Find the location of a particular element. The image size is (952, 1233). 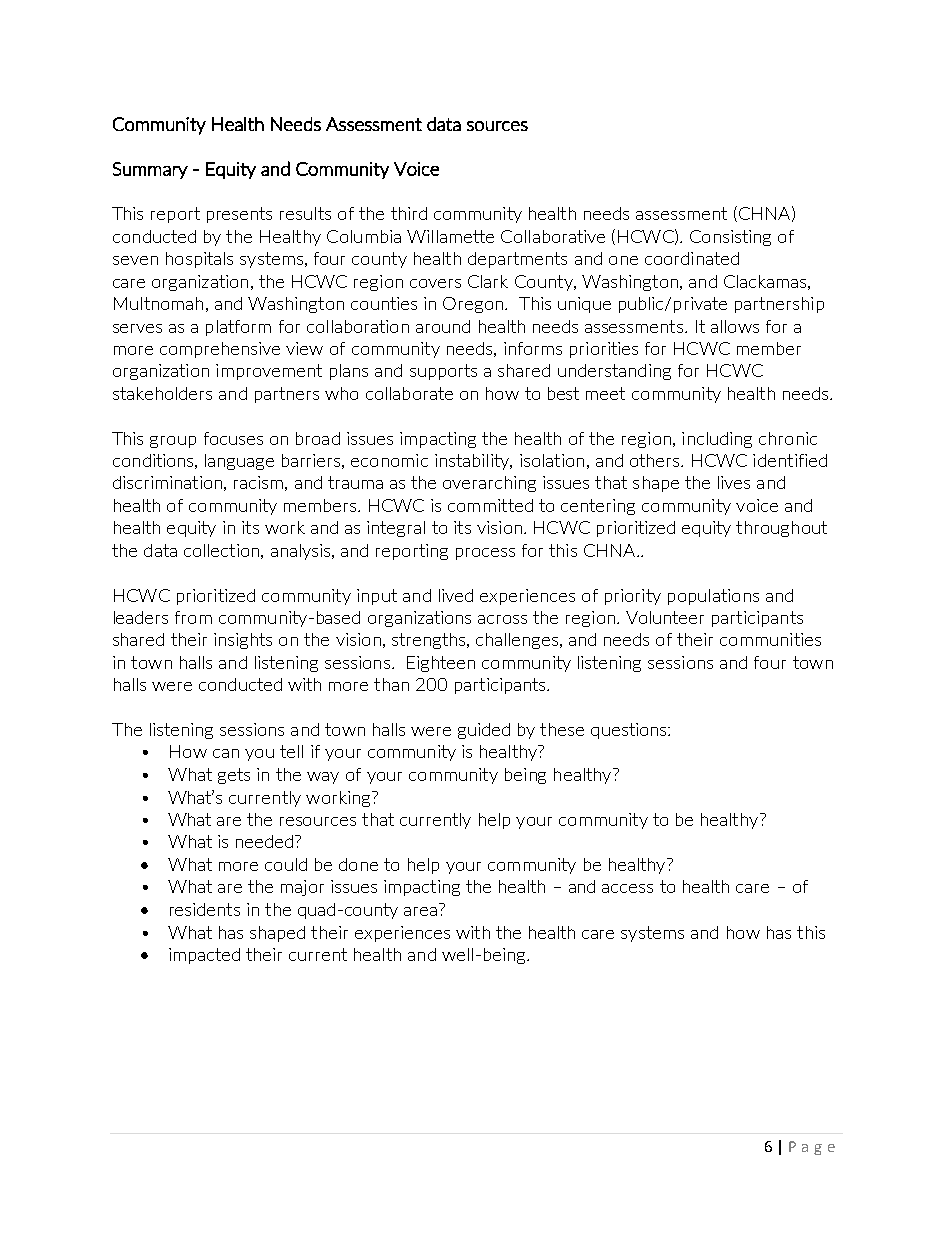

analysis is located at coordinates (302, 552).
